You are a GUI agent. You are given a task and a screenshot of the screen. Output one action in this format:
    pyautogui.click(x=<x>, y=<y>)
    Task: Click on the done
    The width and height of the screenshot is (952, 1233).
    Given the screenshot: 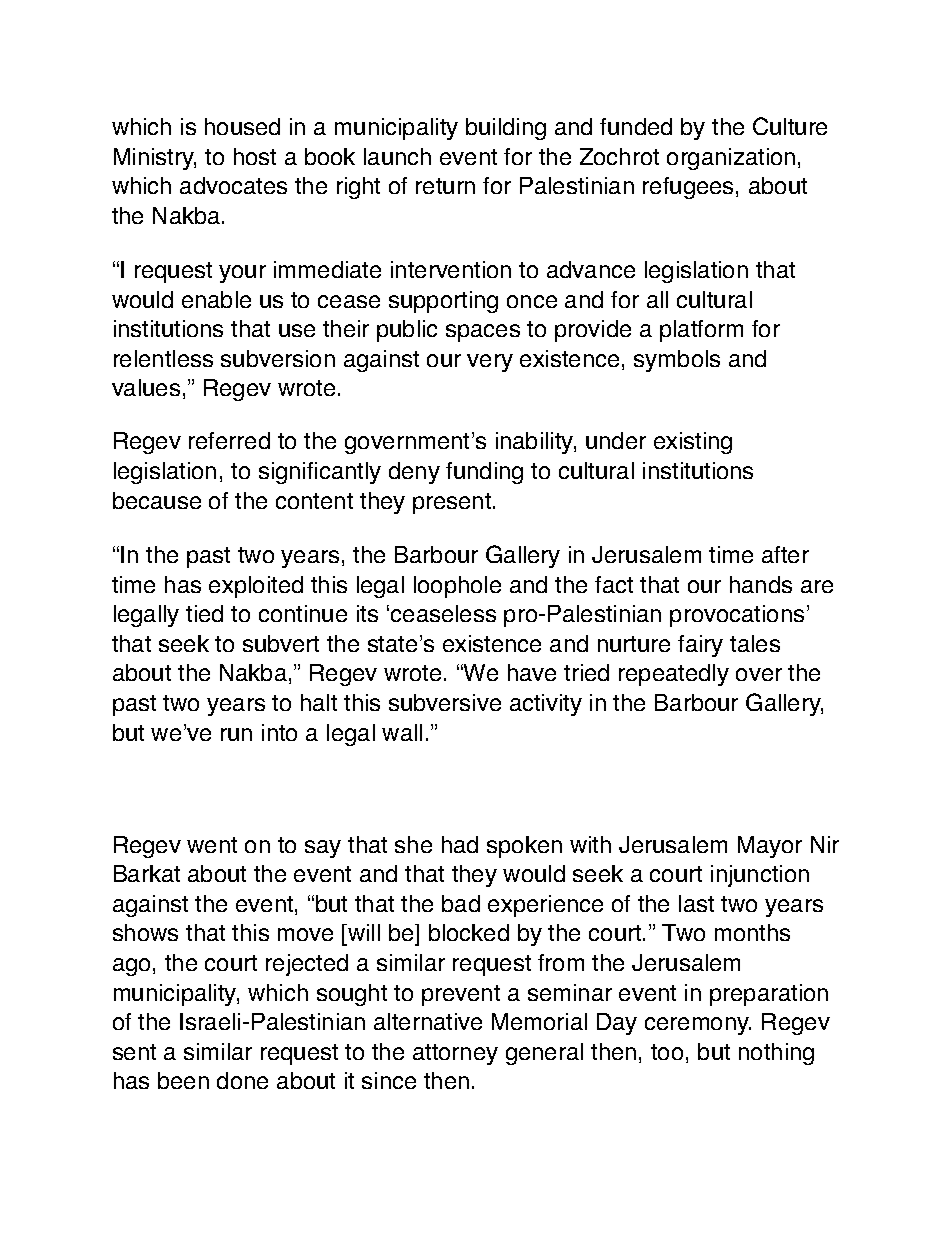 What is the action you would take?
    pyautogui.click(x=242, y=1080)
